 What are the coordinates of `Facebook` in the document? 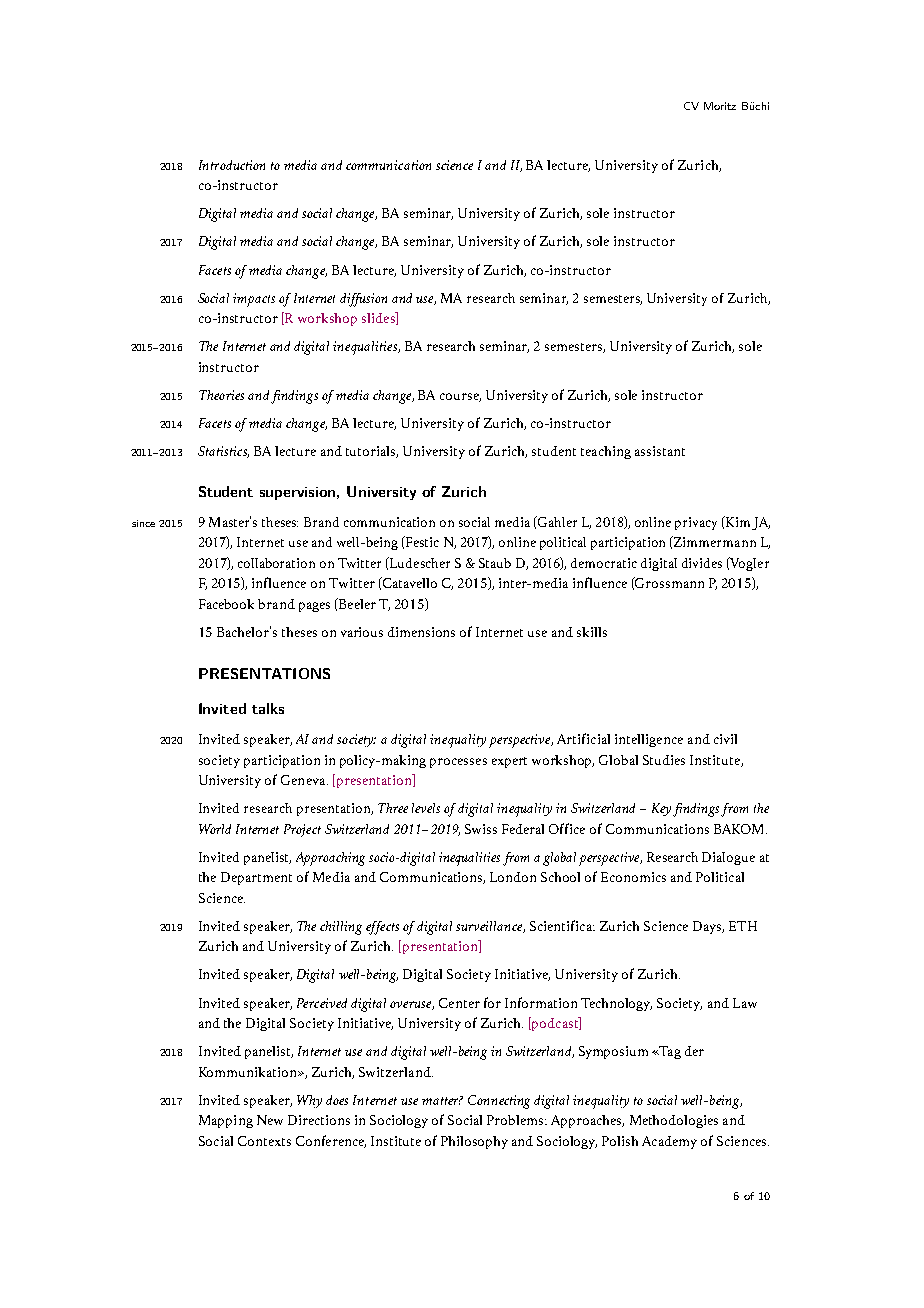 It's located at (226, 604).
